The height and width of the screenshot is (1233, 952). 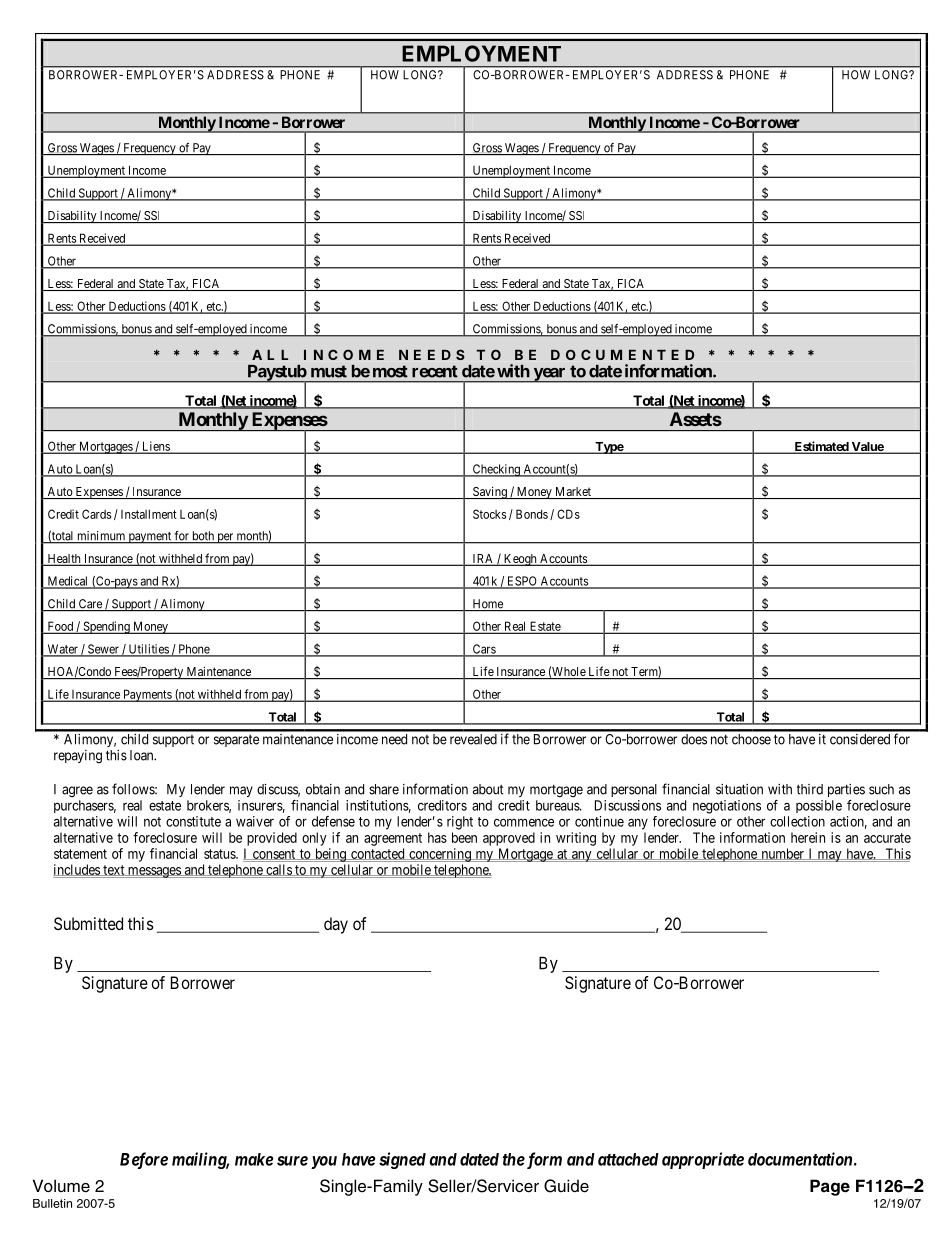 What do you see at coordinates (144, 1160) in the screenshot?
I see `Before` at bounding box center [144, 1160].
